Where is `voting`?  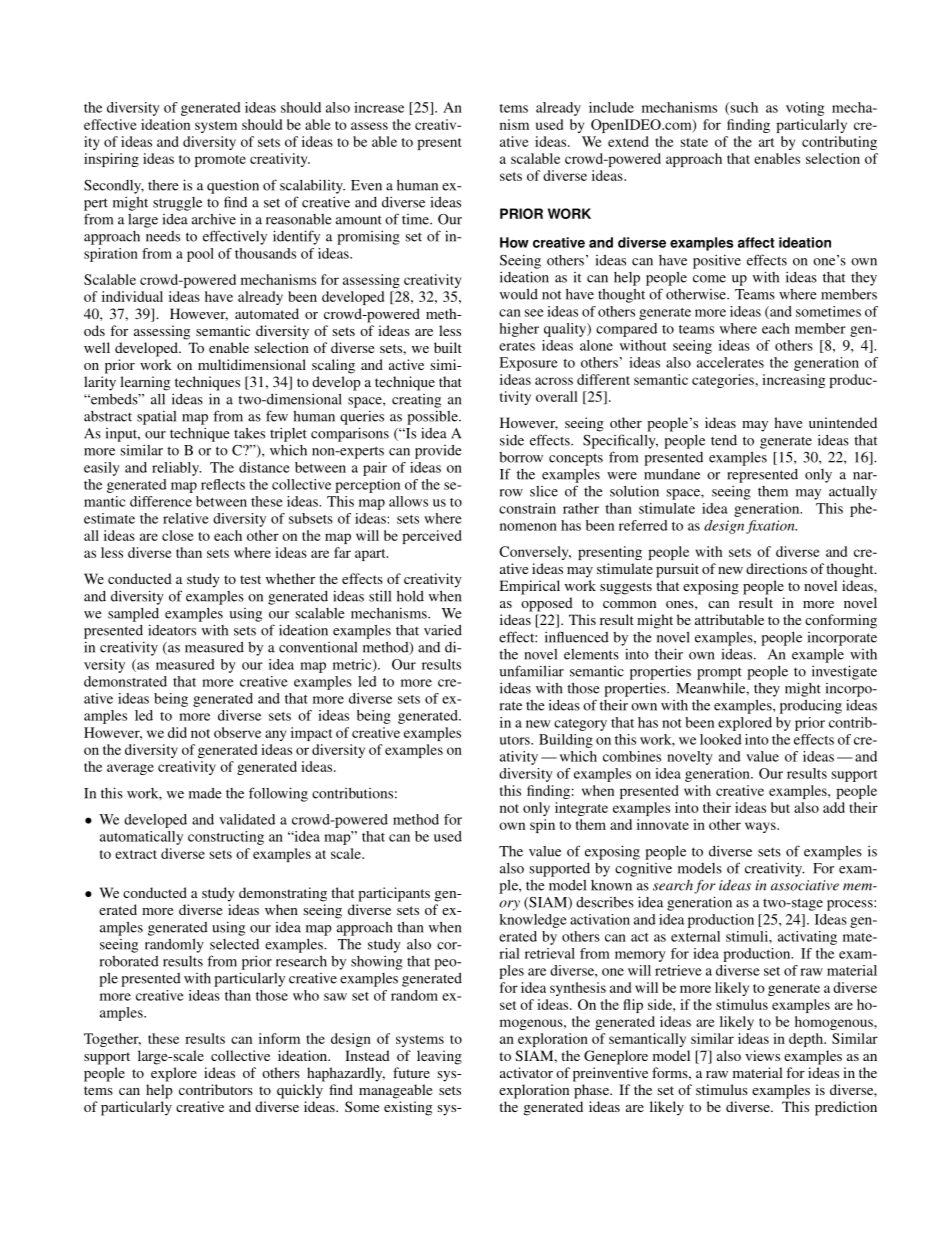 voting is located at coordinates (805, 109).
